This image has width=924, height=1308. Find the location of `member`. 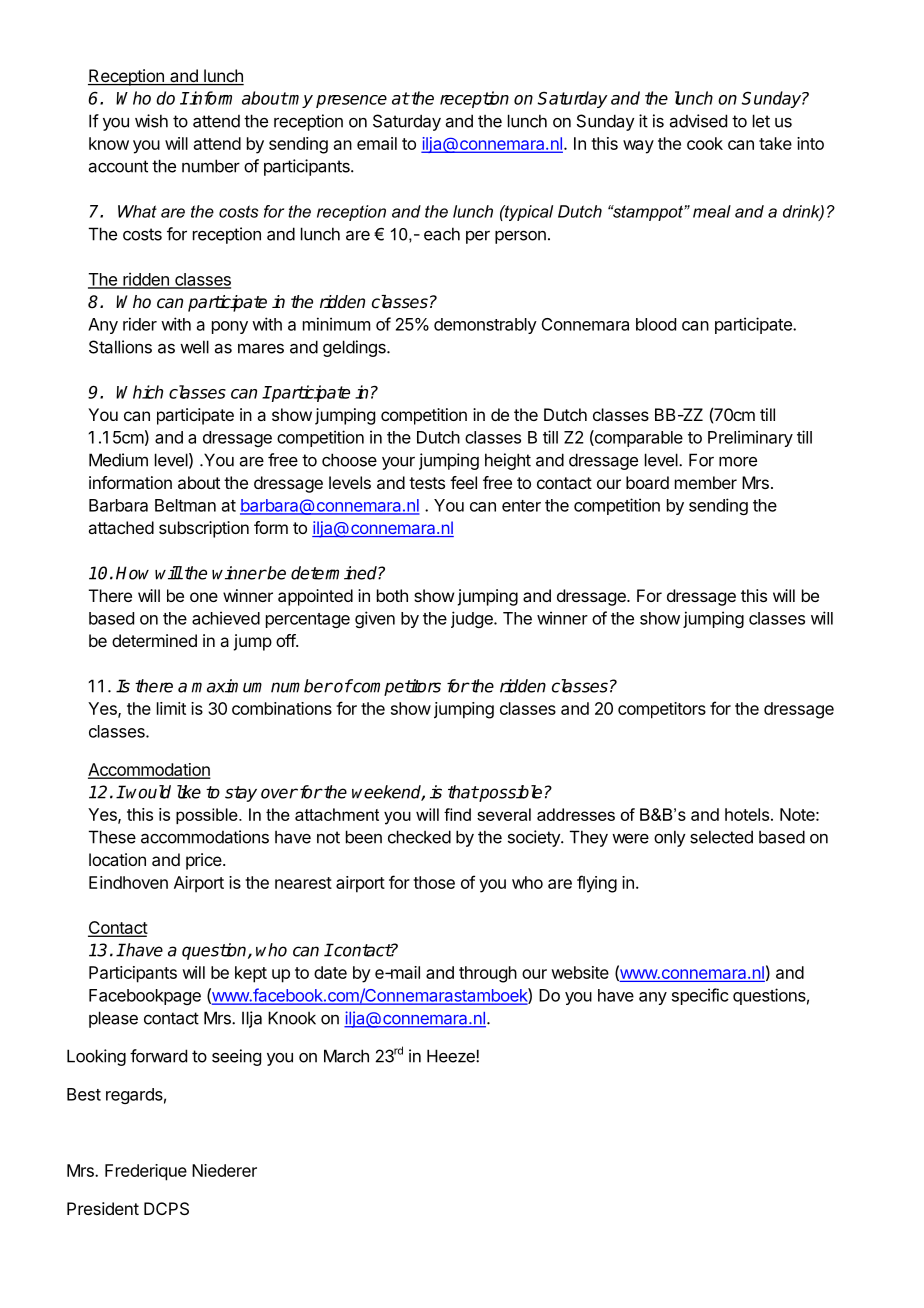

member is located at coordinates (706, 482).
